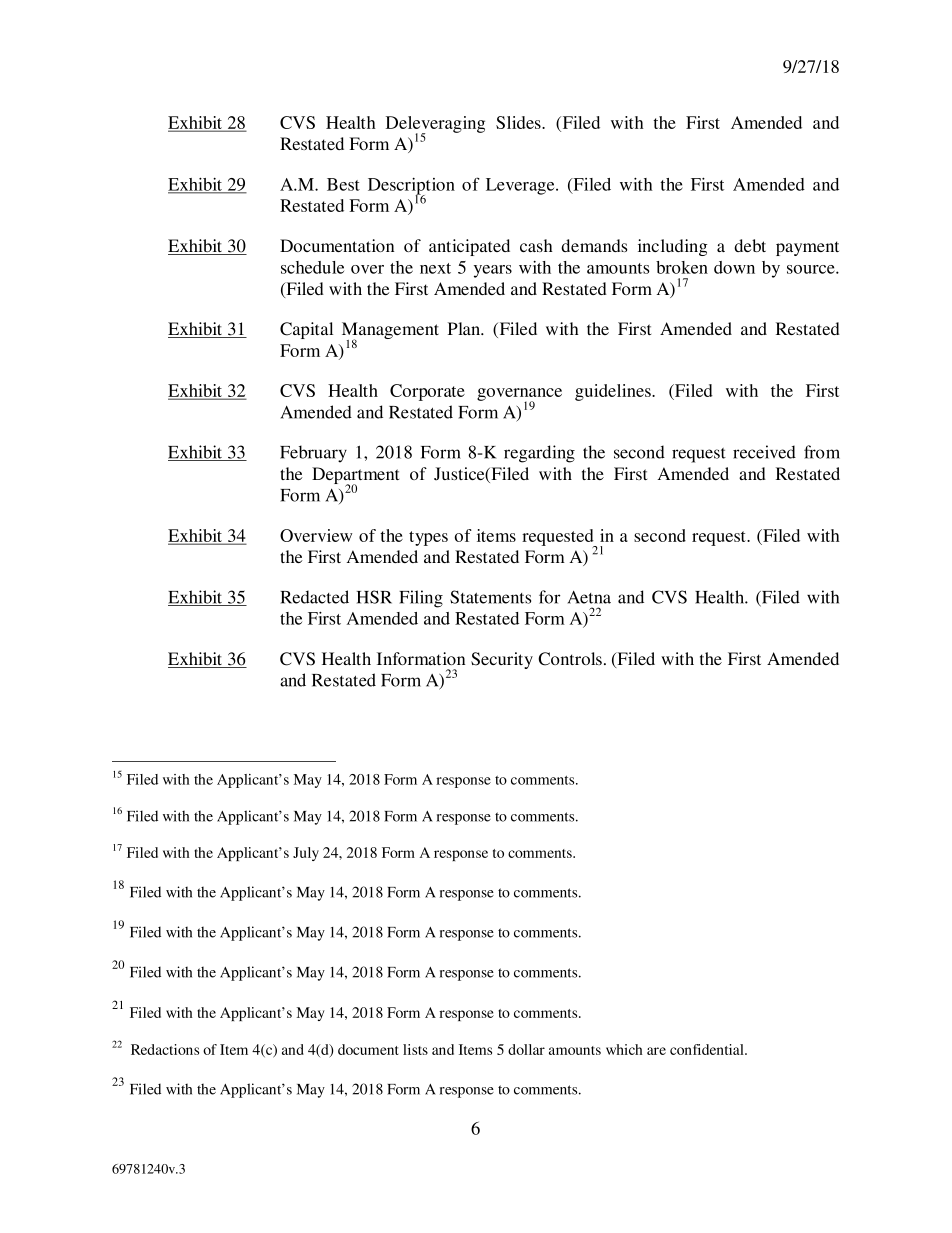  What do you see at coordinates (502, 660) in the image?
I see `Security` at bounding box center [502, 660].
